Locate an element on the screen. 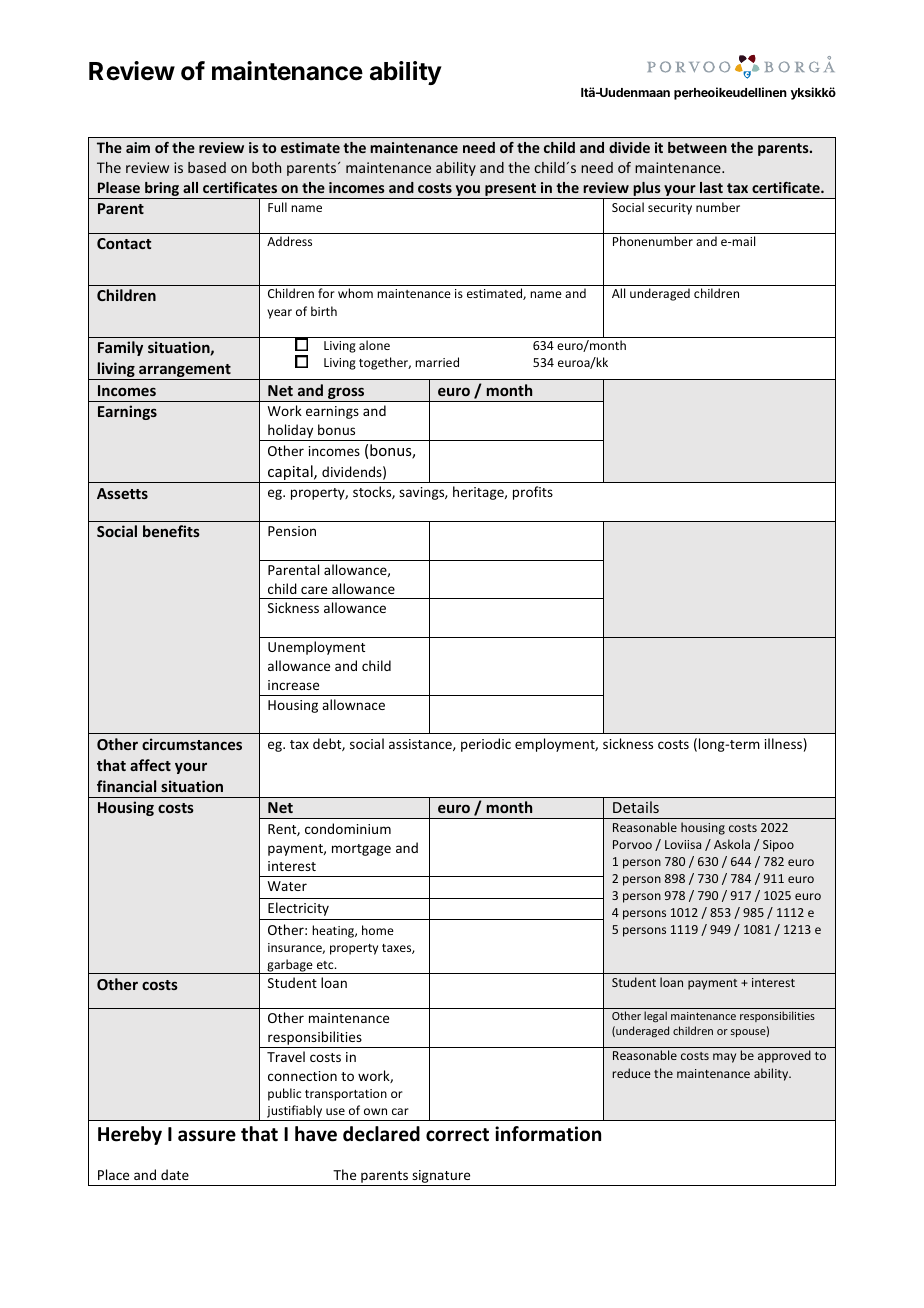 This screenshot has width=924, height=1308. based is located at coordinates (207, 167).
